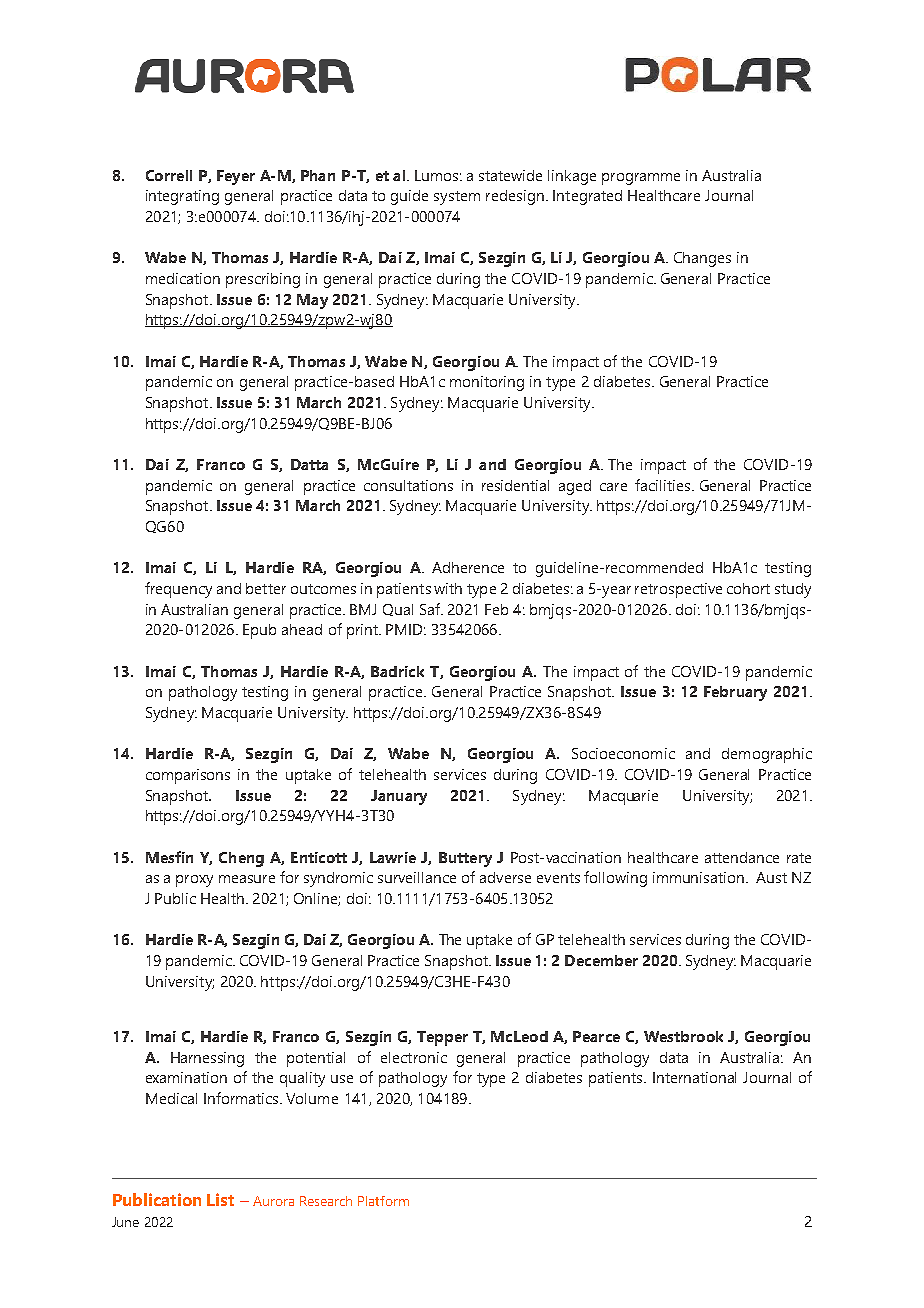 The width and height of the screenshot is (924, 1308). What do you see at coordinates (735, 693) in the screenshot?
I see `February` at bounding box center [735, 693].
